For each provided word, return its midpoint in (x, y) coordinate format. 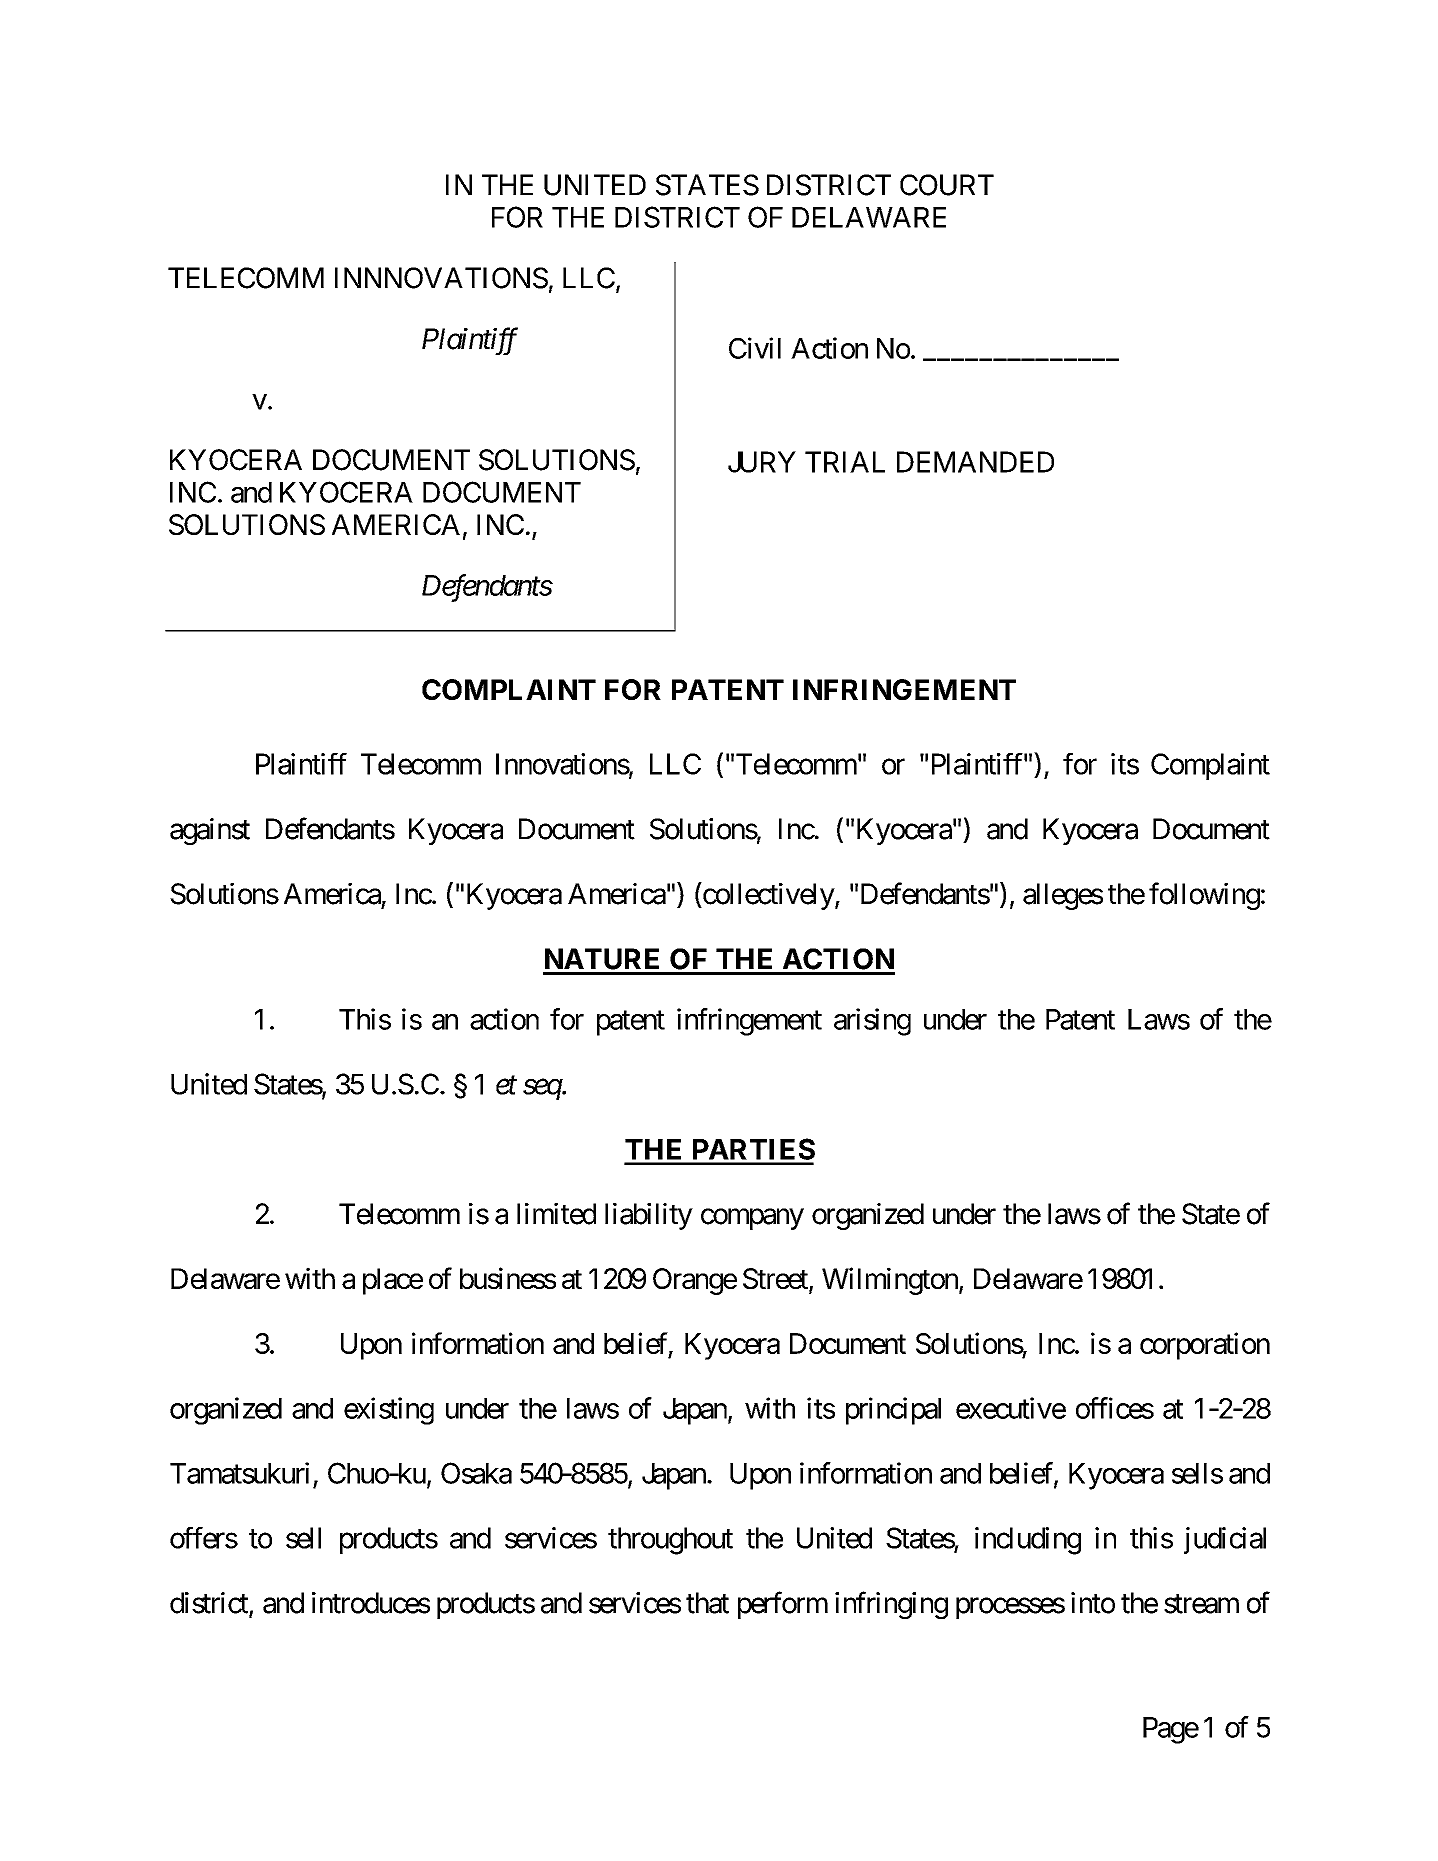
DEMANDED (975, 462)
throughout (670, 1541)
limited (556, 1214)
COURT (947, 185)
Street (776, 1280)
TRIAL (845, 462)
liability (649, 1216)
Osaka (476, 1473)
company (752, 1219)
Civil (755, 348)
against (210, 831)
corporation (1205, 1346)
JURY (762, 462)
